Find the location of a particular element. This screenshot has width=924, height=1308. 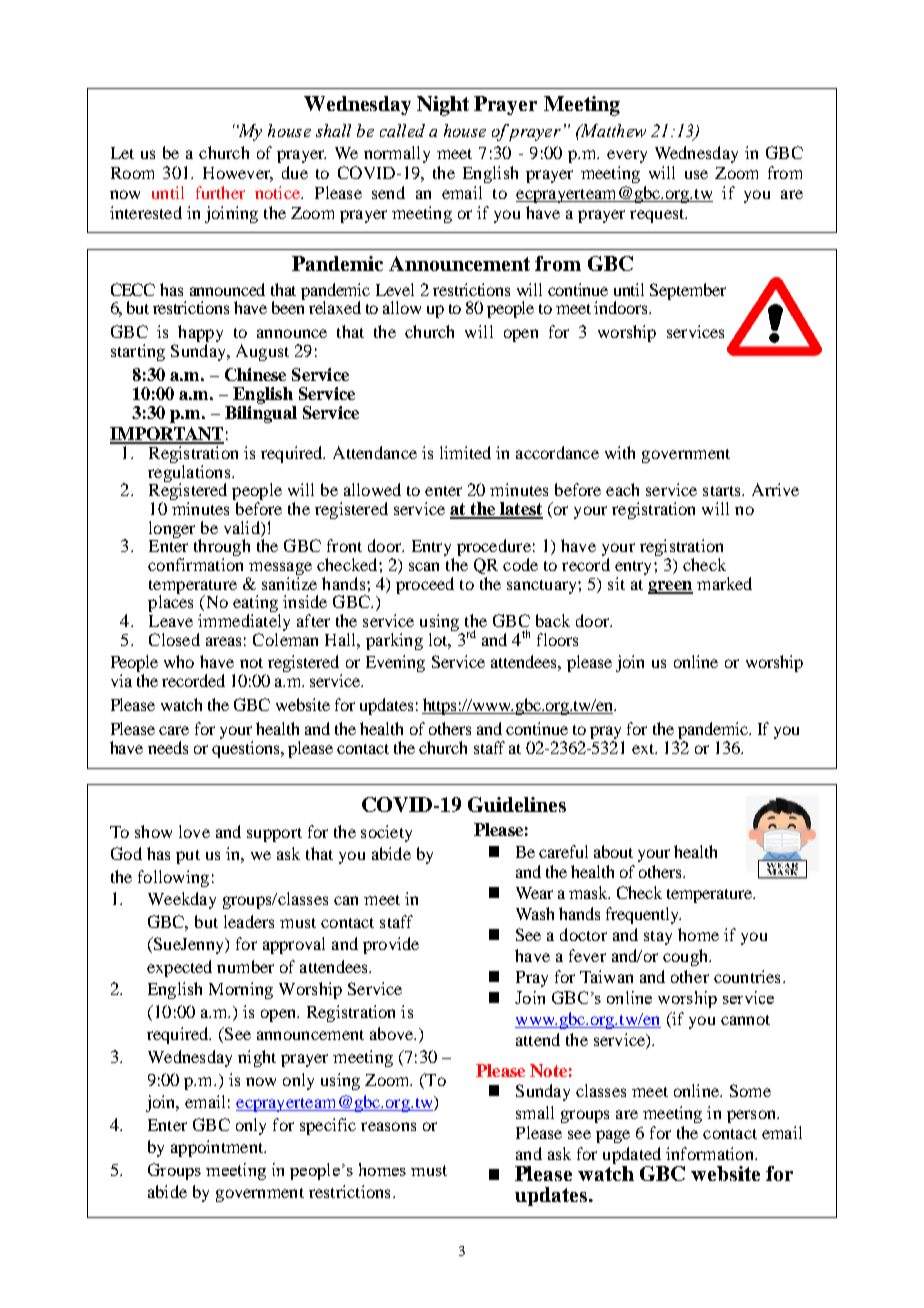

regulations is located at coordinates (190, 474).
